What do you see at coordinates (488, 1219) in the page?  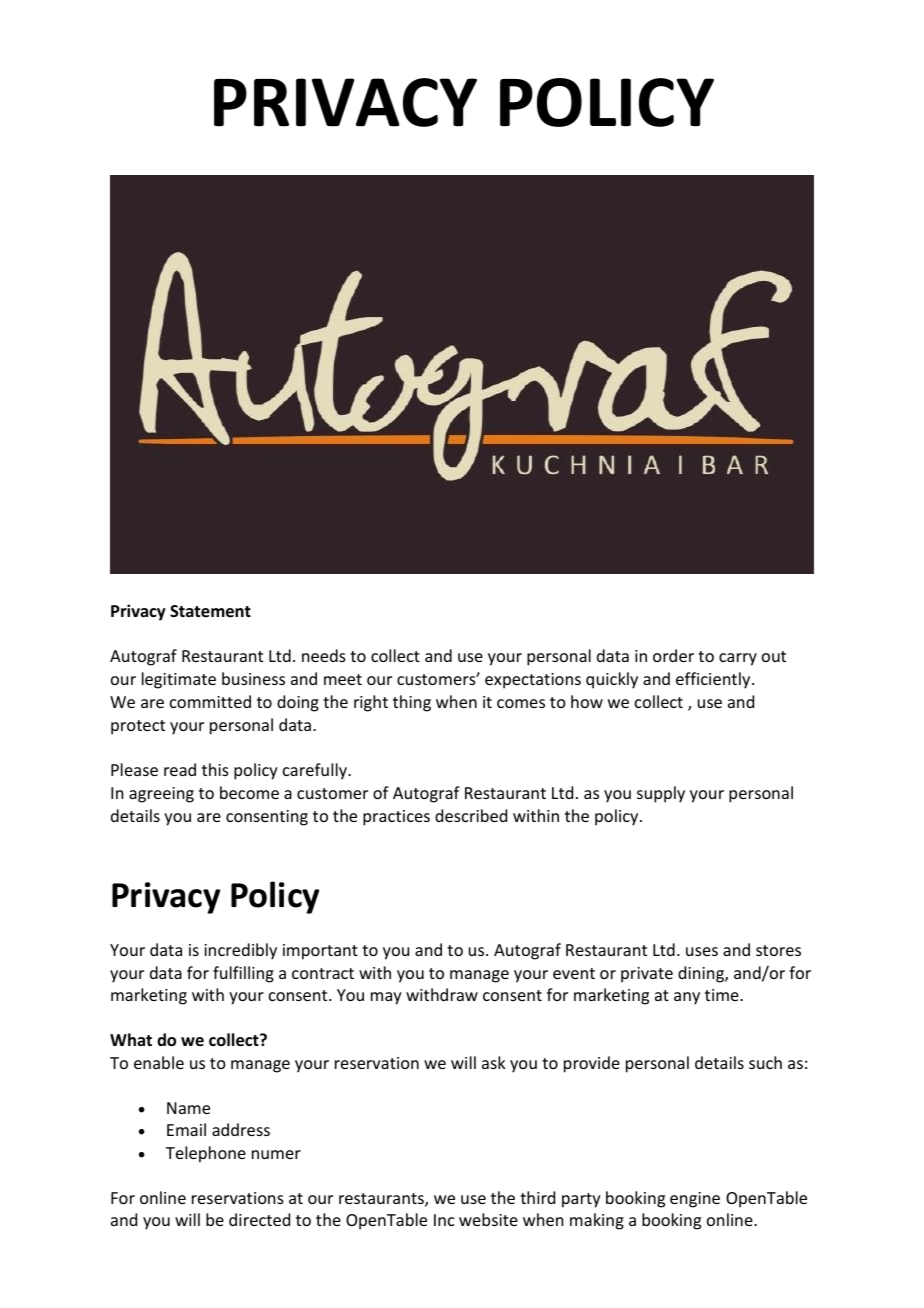 I see `website` at bounding box center [488, 1219].
